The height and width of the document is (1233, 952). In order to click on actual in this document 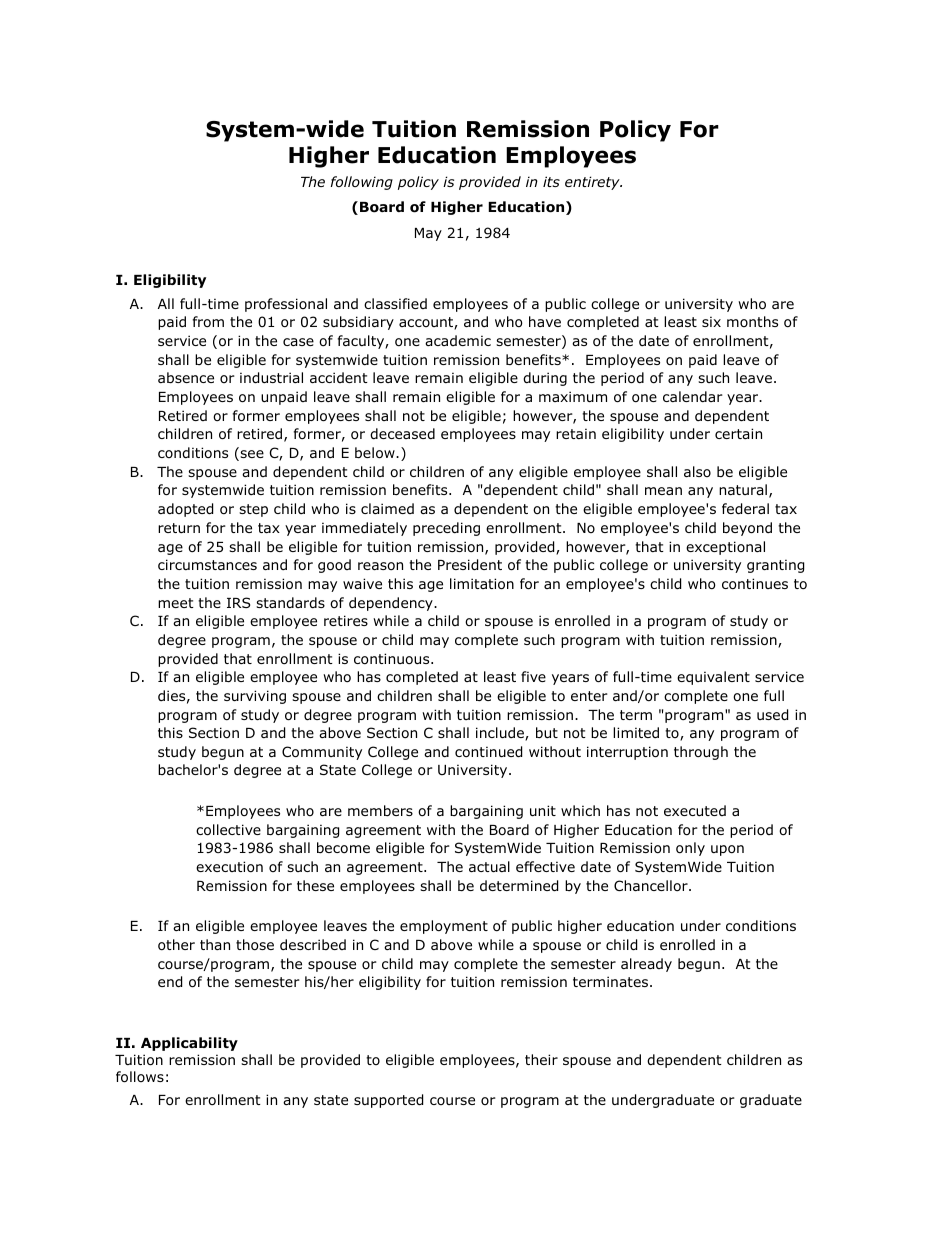, I will do `click(489, 866)`.
